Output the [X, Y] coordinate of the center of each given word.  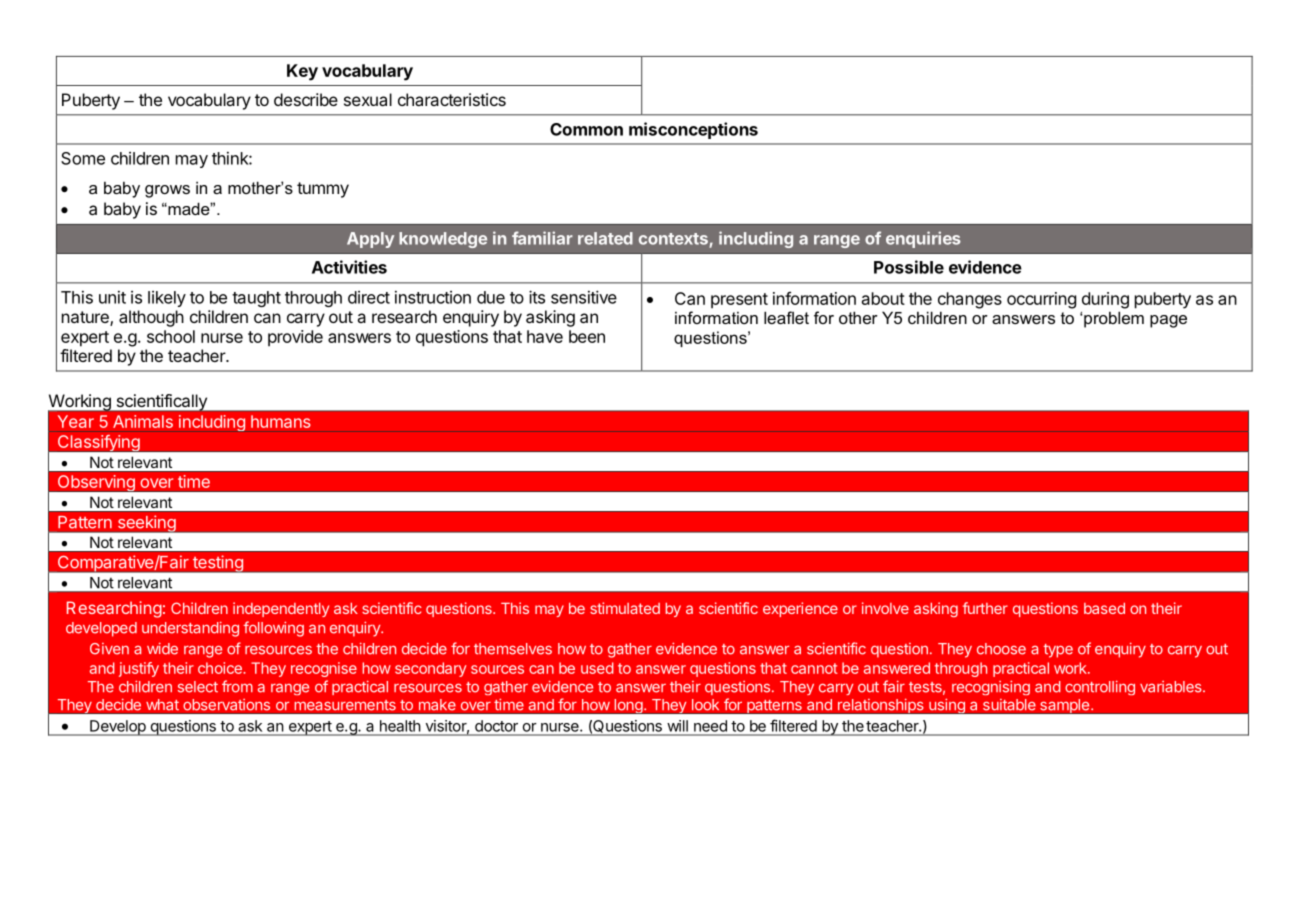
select [198, 687]
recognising [991, 687]
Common [586, 129]
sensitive [584, 297]
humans [281, 421]
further [985, 608]
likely [167, 299]
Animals [143, 421]
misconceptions [693, 130]
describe [306, 99]
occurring [1041, 300]
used [597, 668]
